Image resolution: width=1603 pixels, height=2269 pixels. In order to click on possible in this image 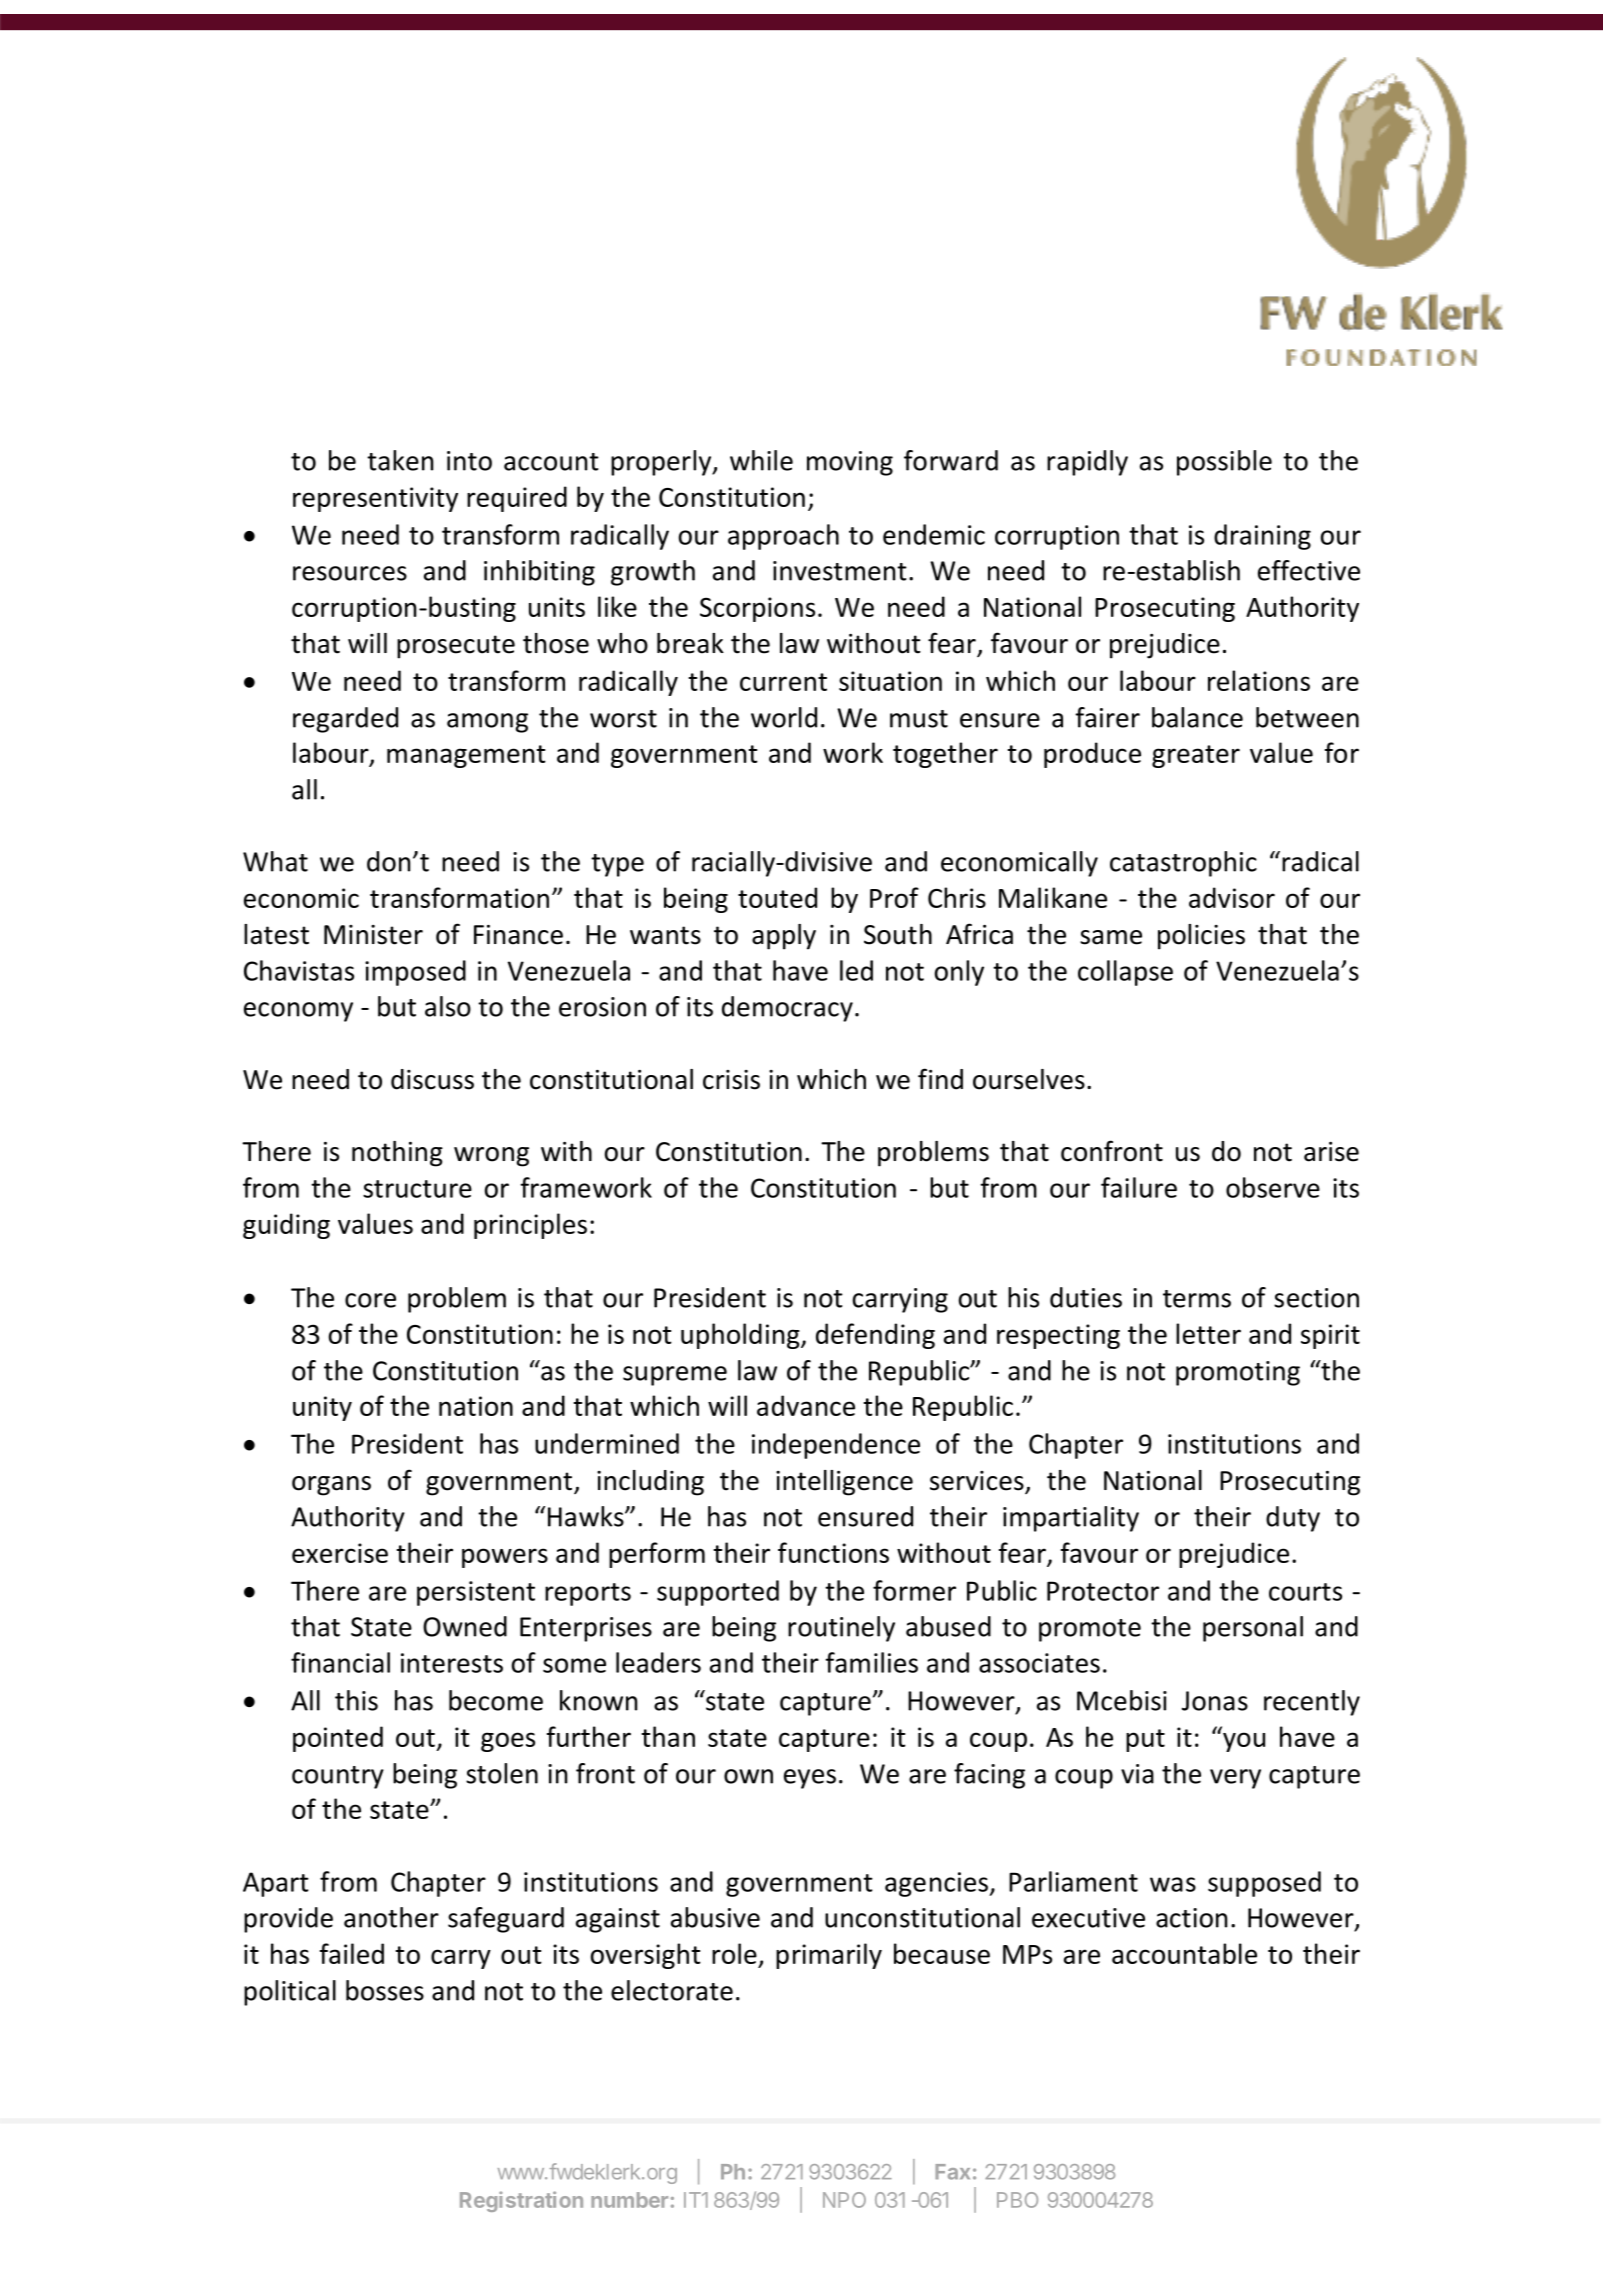, I will do `click(1224, 463)`.
